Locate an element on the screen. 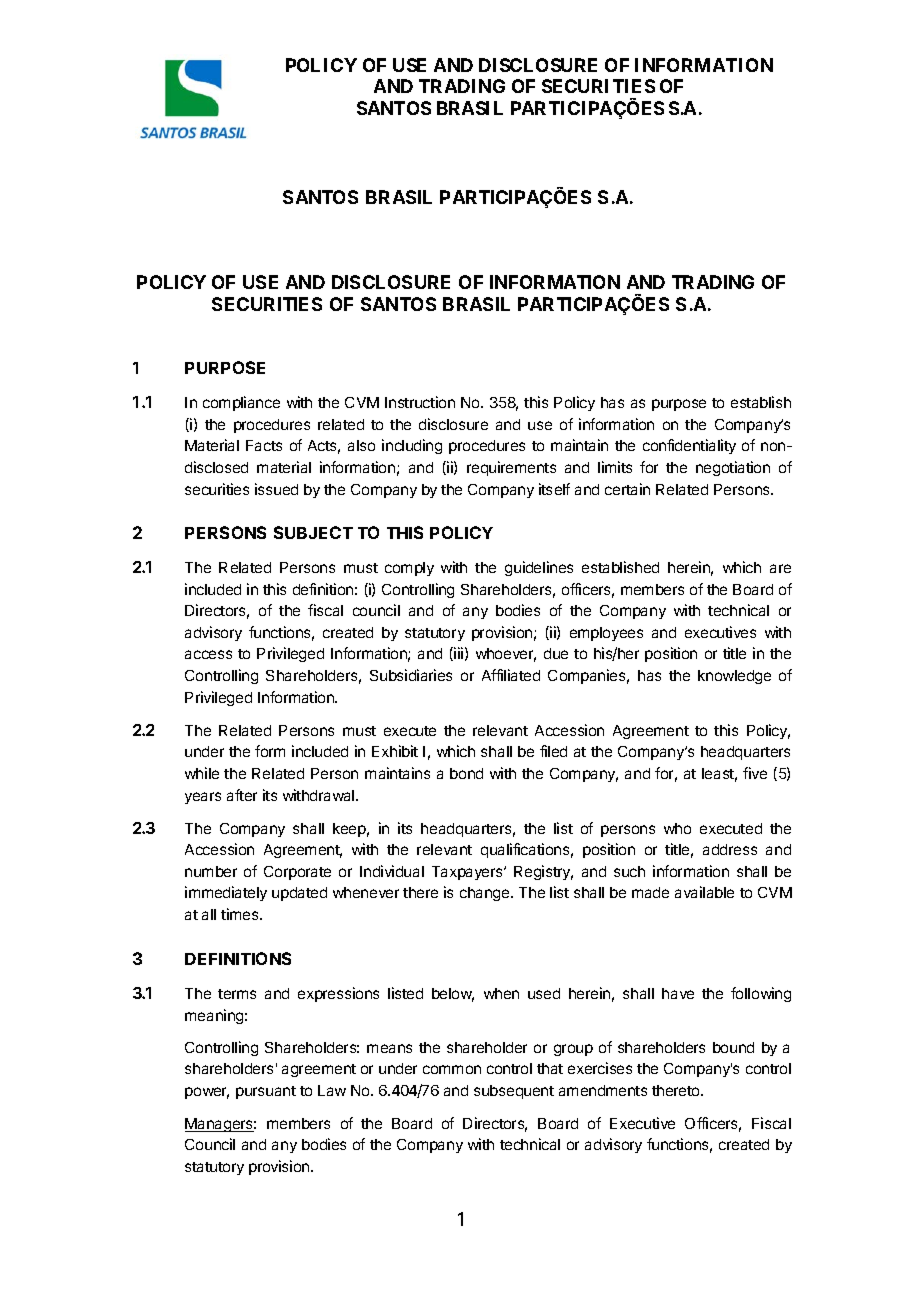  compliance is located at coordinates (241, 403).
